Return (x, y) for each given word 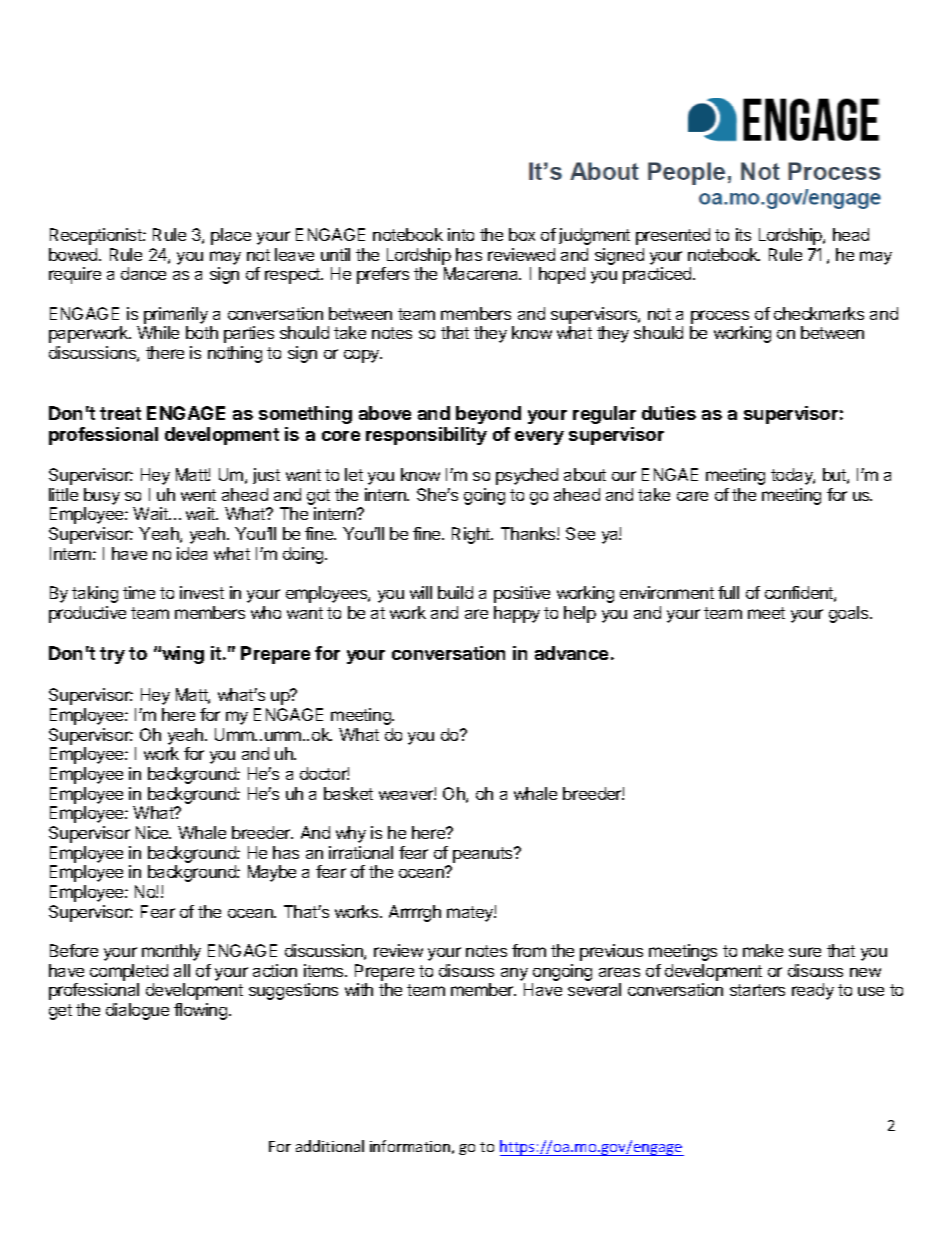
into (461, 234)
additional (330, 1146)
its (743, 234)
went (198, 495)
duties (669, 413)
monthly (171, 952)
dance (143, 273)
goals (850, 614)
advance (571, 653)
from (529, 950)
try (112, 655)
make (763, 950)
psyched (527, 476)
